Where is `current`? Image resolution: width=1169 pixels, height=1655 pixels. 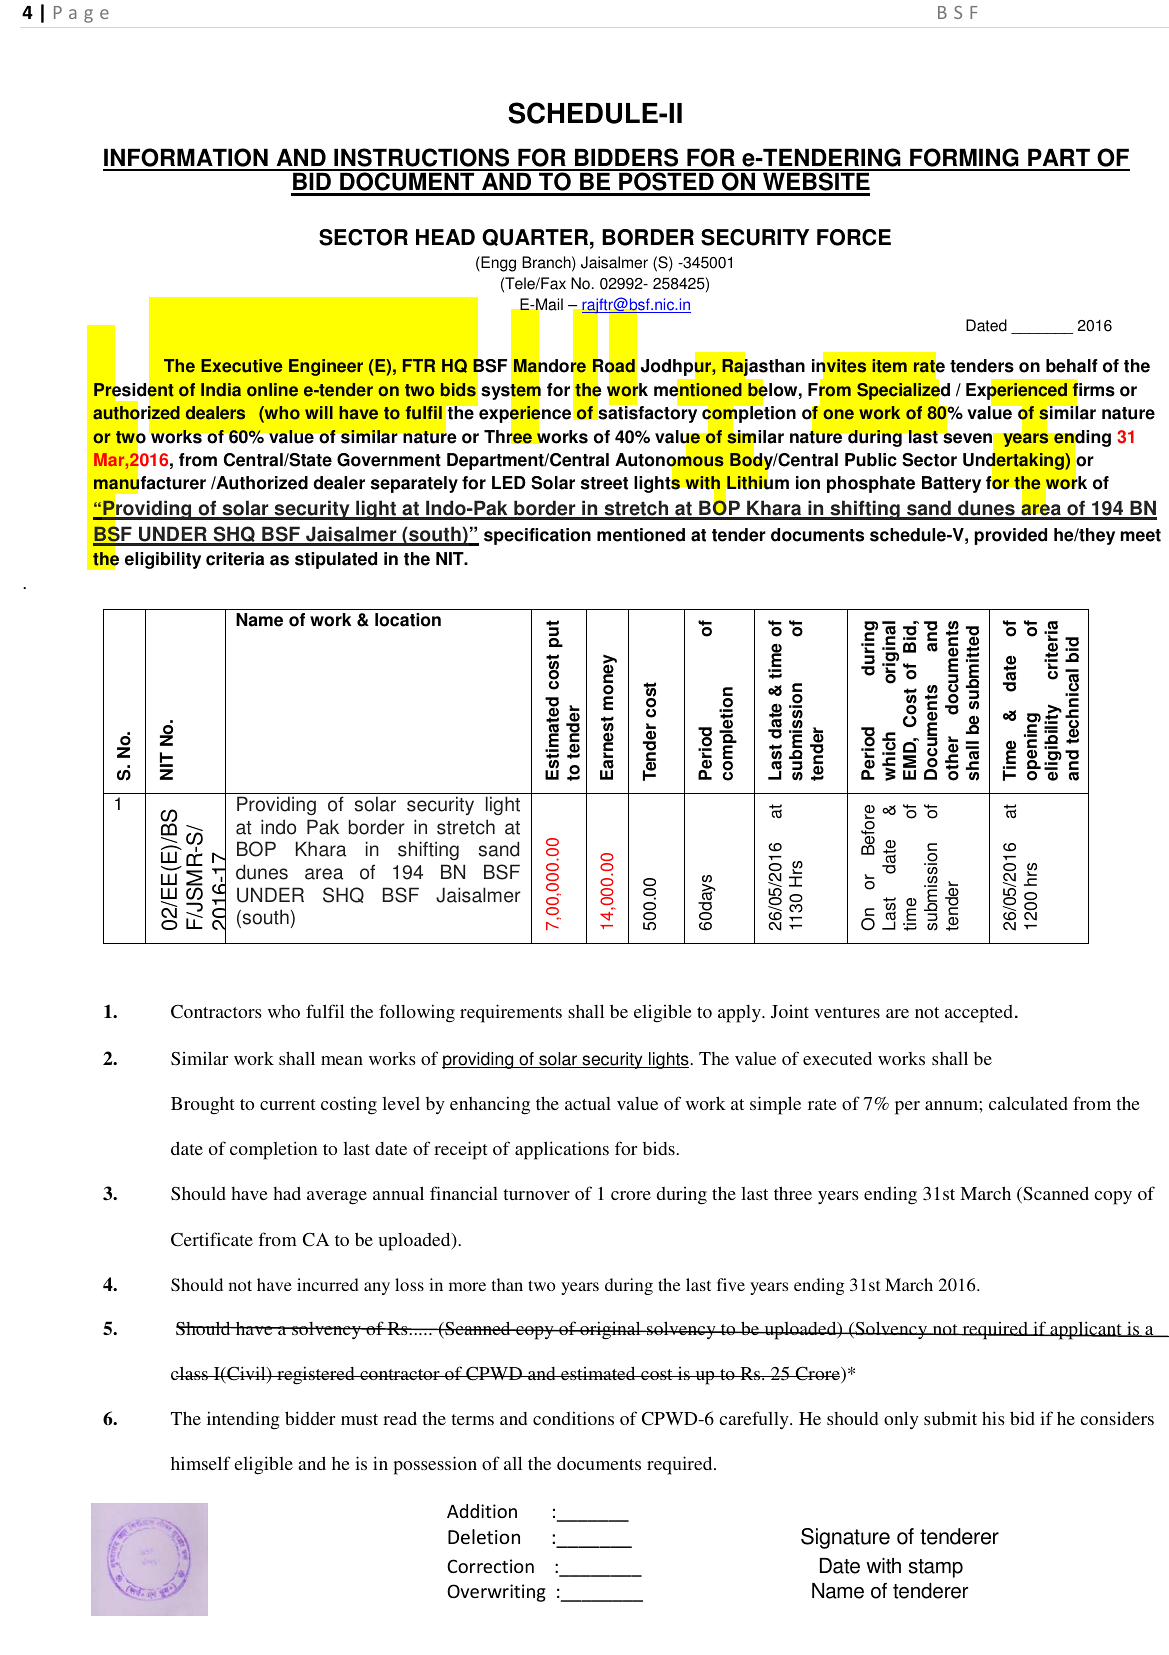 current is located at coordinates (288, 1104).
